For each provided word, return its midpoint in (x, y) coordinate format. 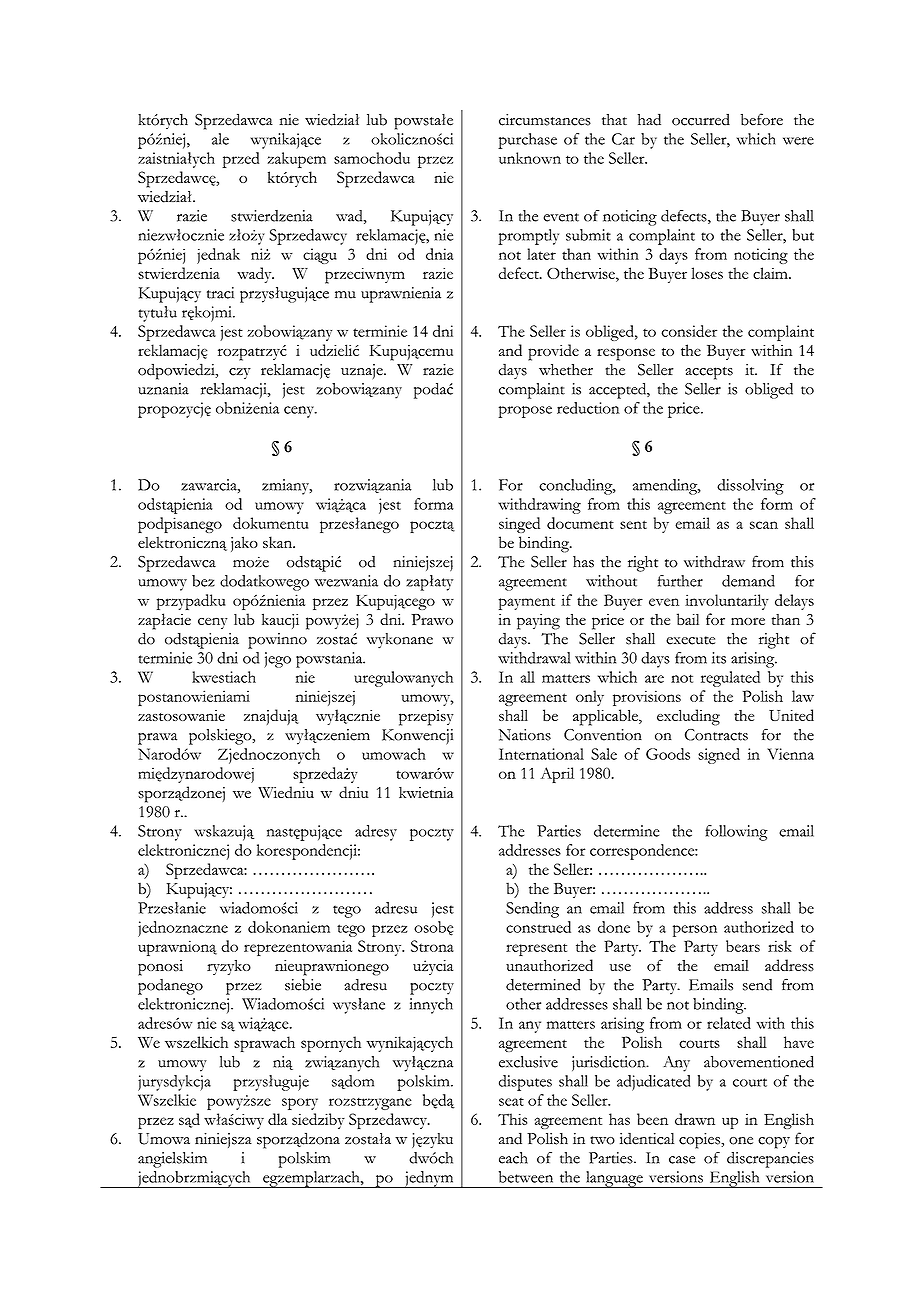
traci (220, 293)
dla (277, 1119)
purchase (527, 141)
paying (538, 622)
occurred (701, 119)
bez (203, 581)
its (719, 658)
